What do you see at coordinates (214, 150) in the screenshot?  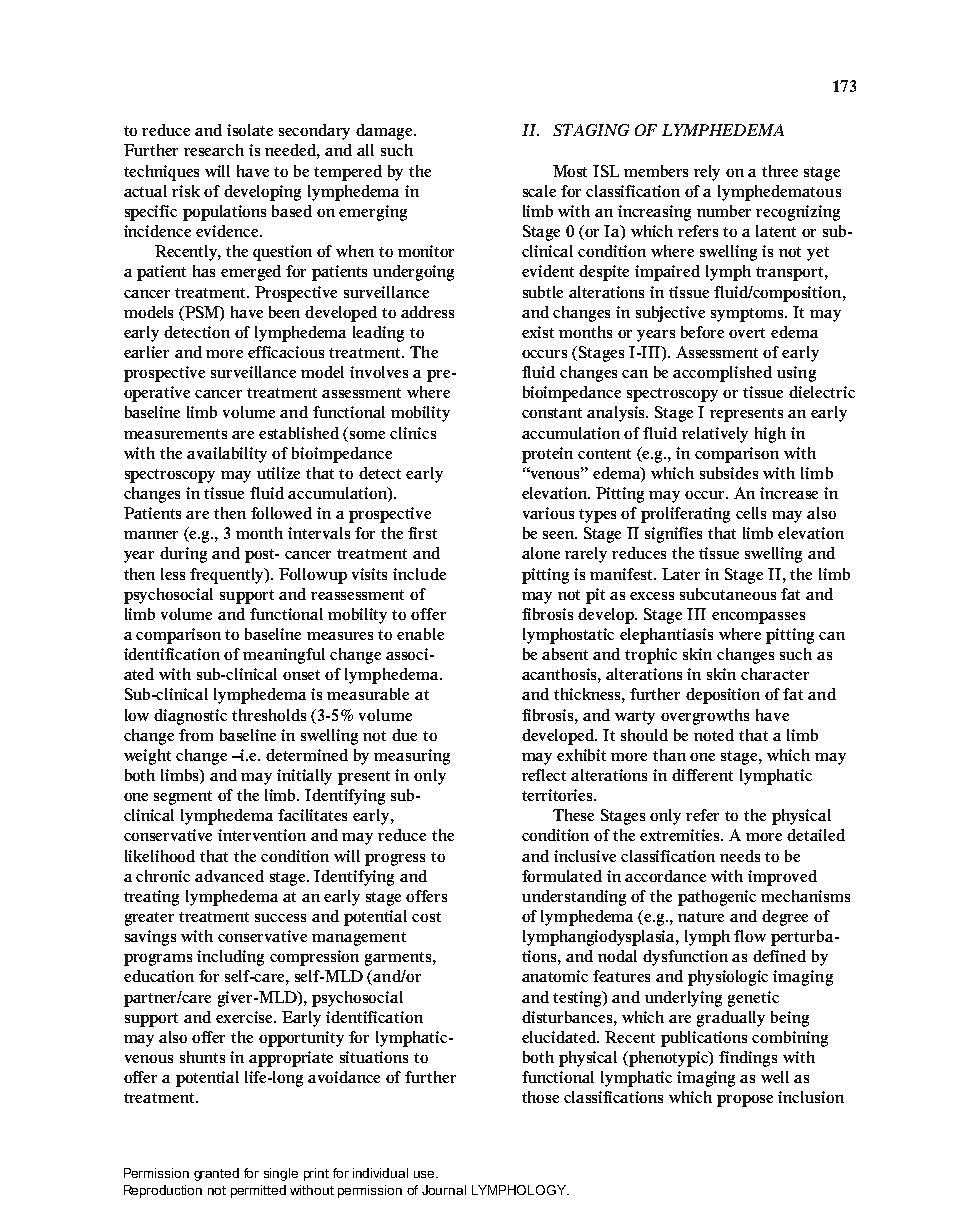 I see `research` at bounding box center [214, 150].
